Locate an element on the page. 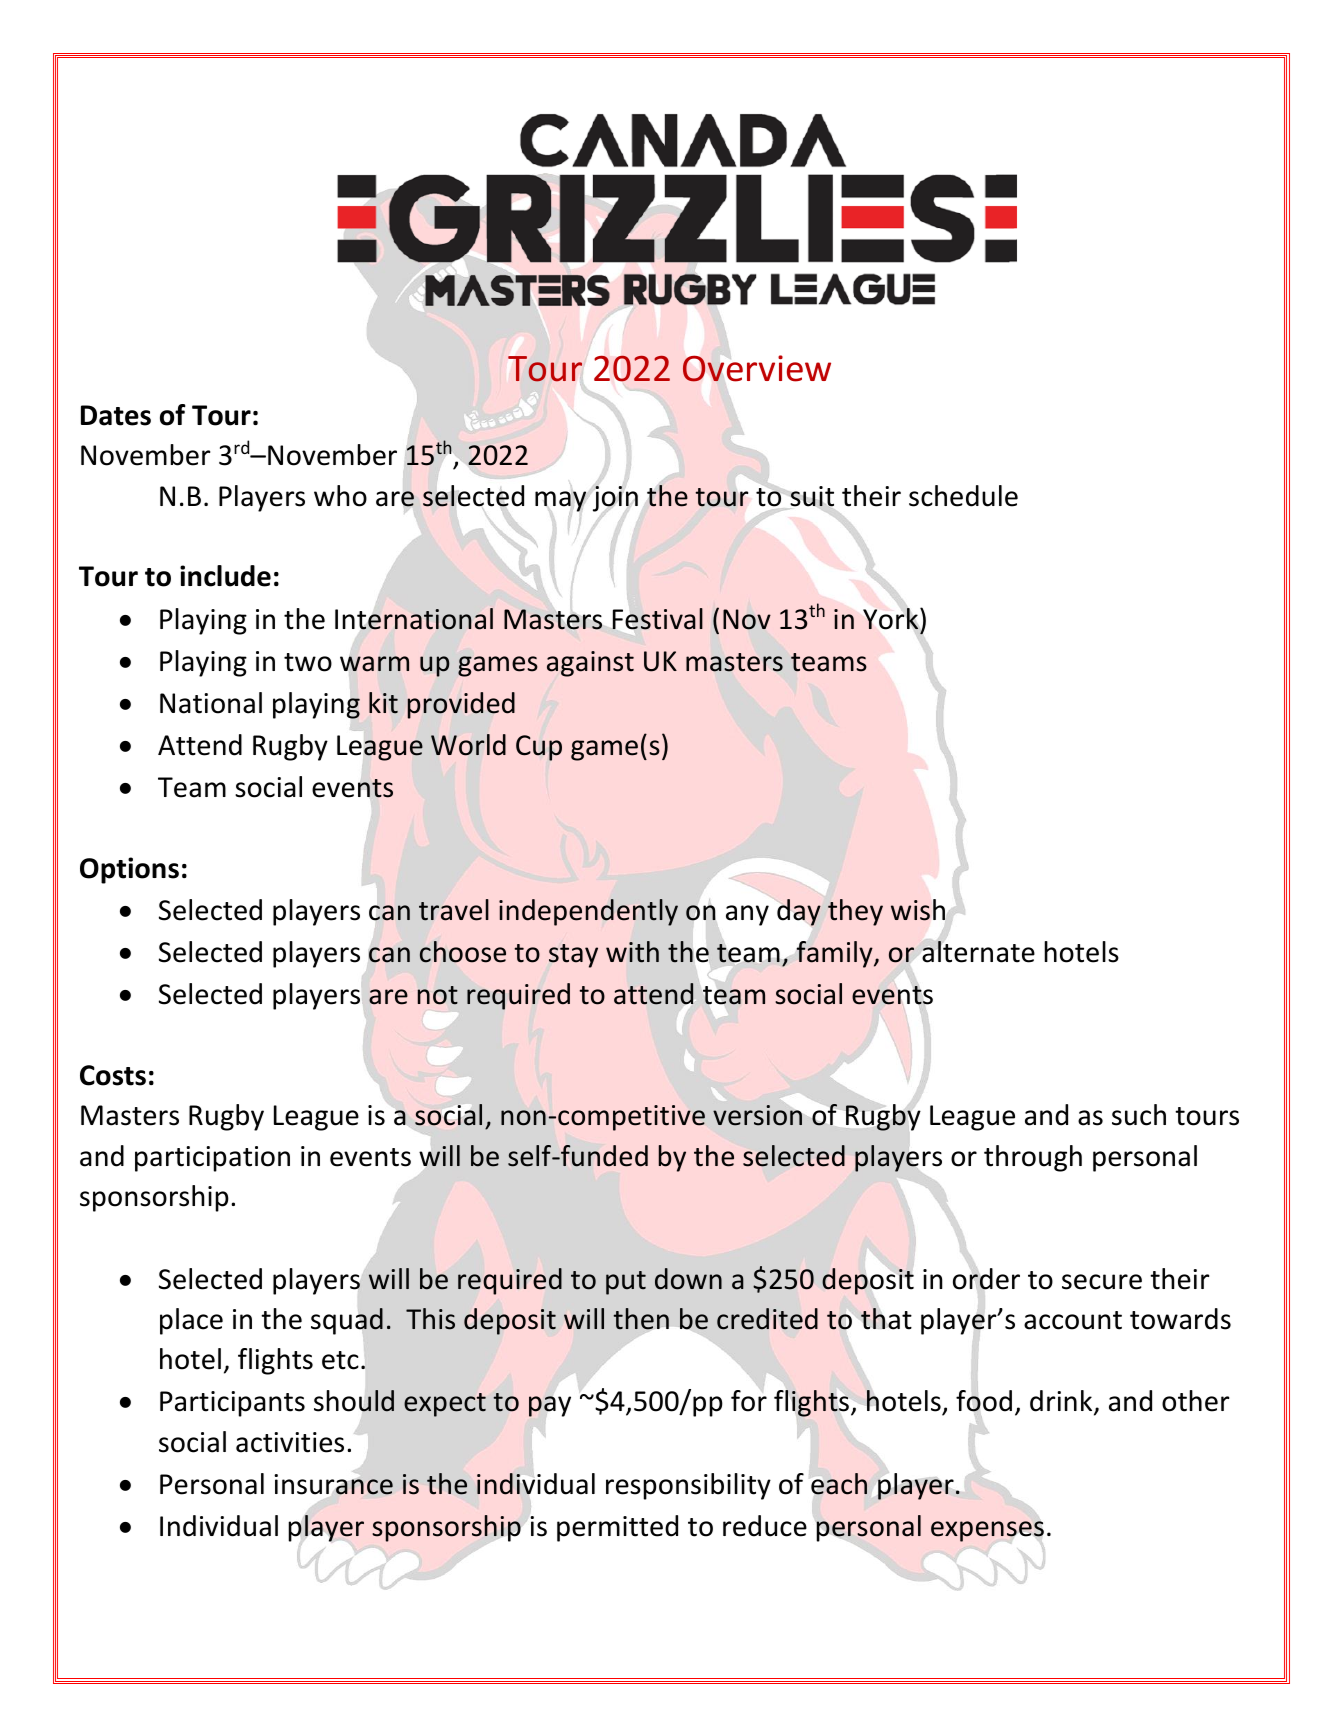  insurance is located at coordinates (333, 1484).
